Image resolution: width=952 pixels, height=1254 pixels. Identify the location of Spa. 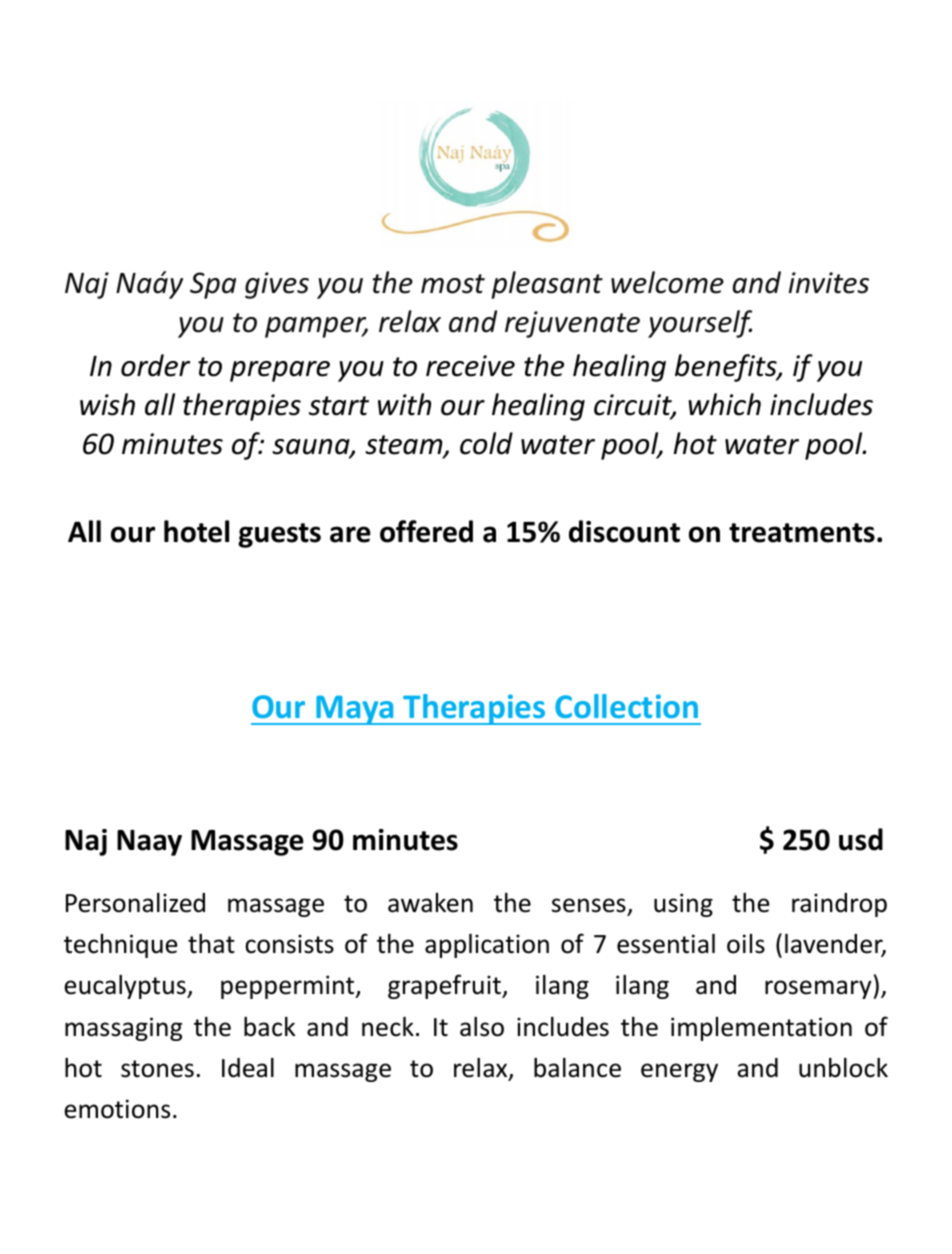
(213, 285).
